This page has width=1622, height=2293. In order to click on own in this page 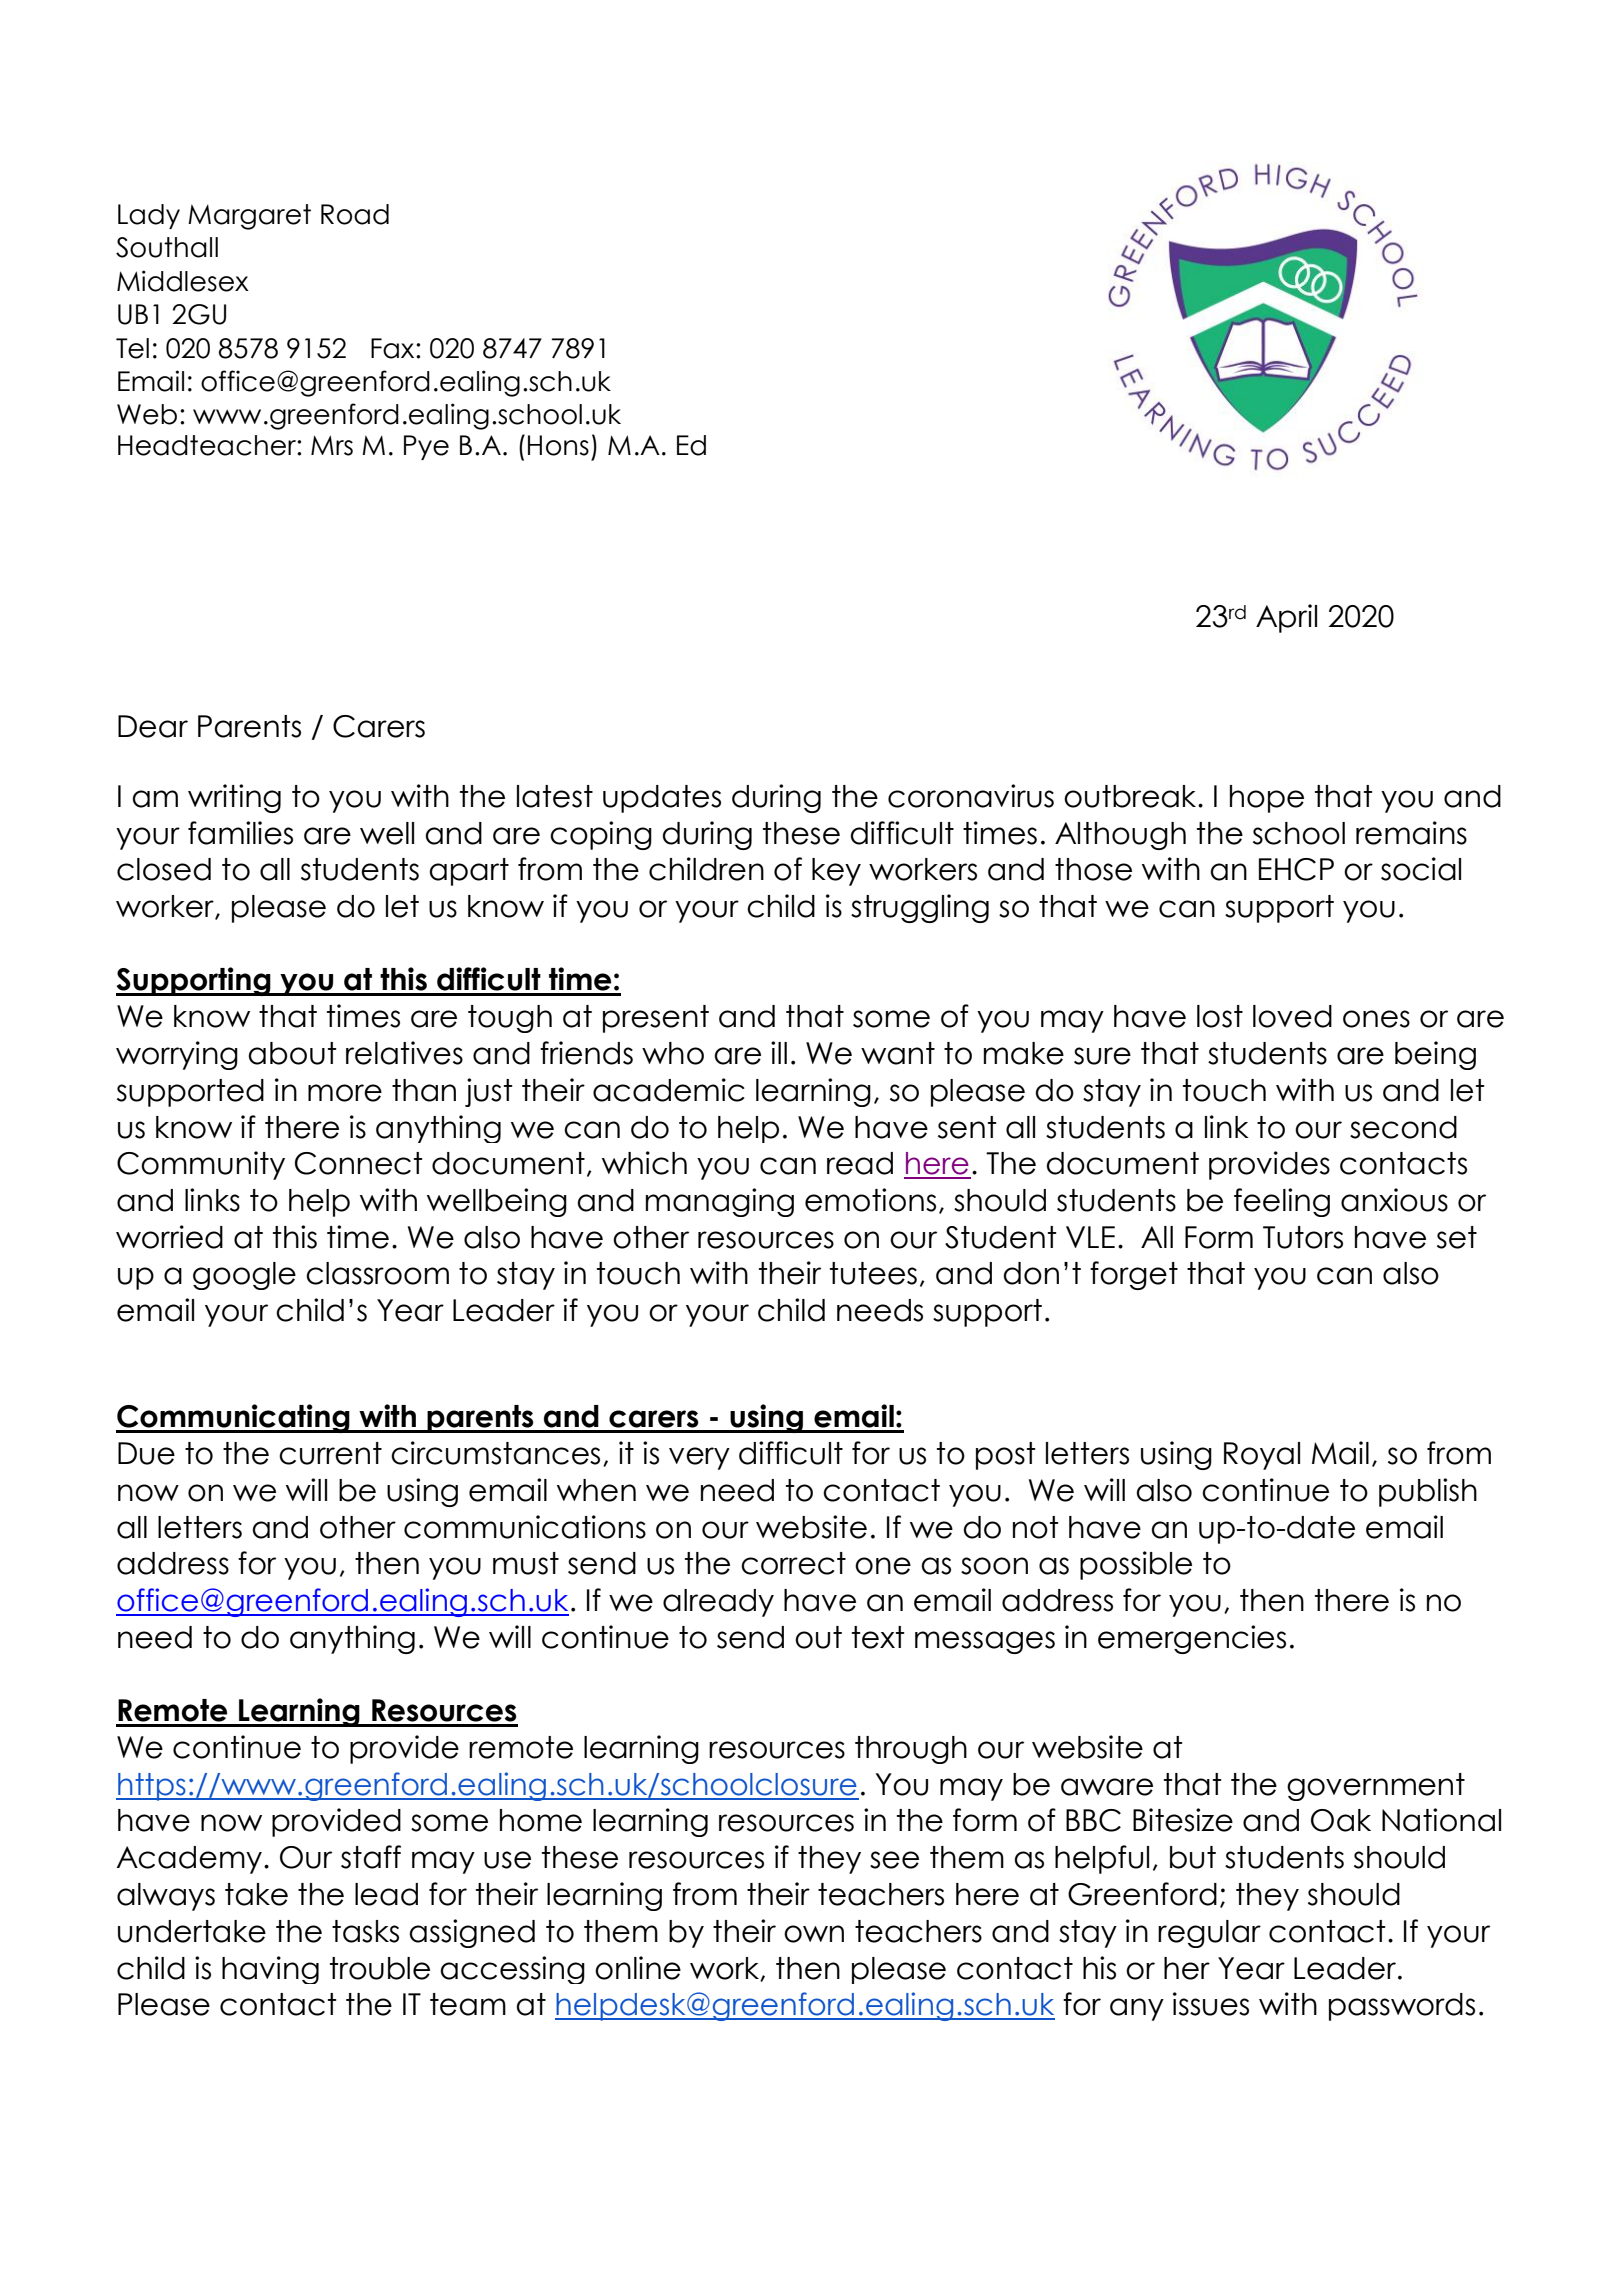, I will do `click(814, 1934)`.
